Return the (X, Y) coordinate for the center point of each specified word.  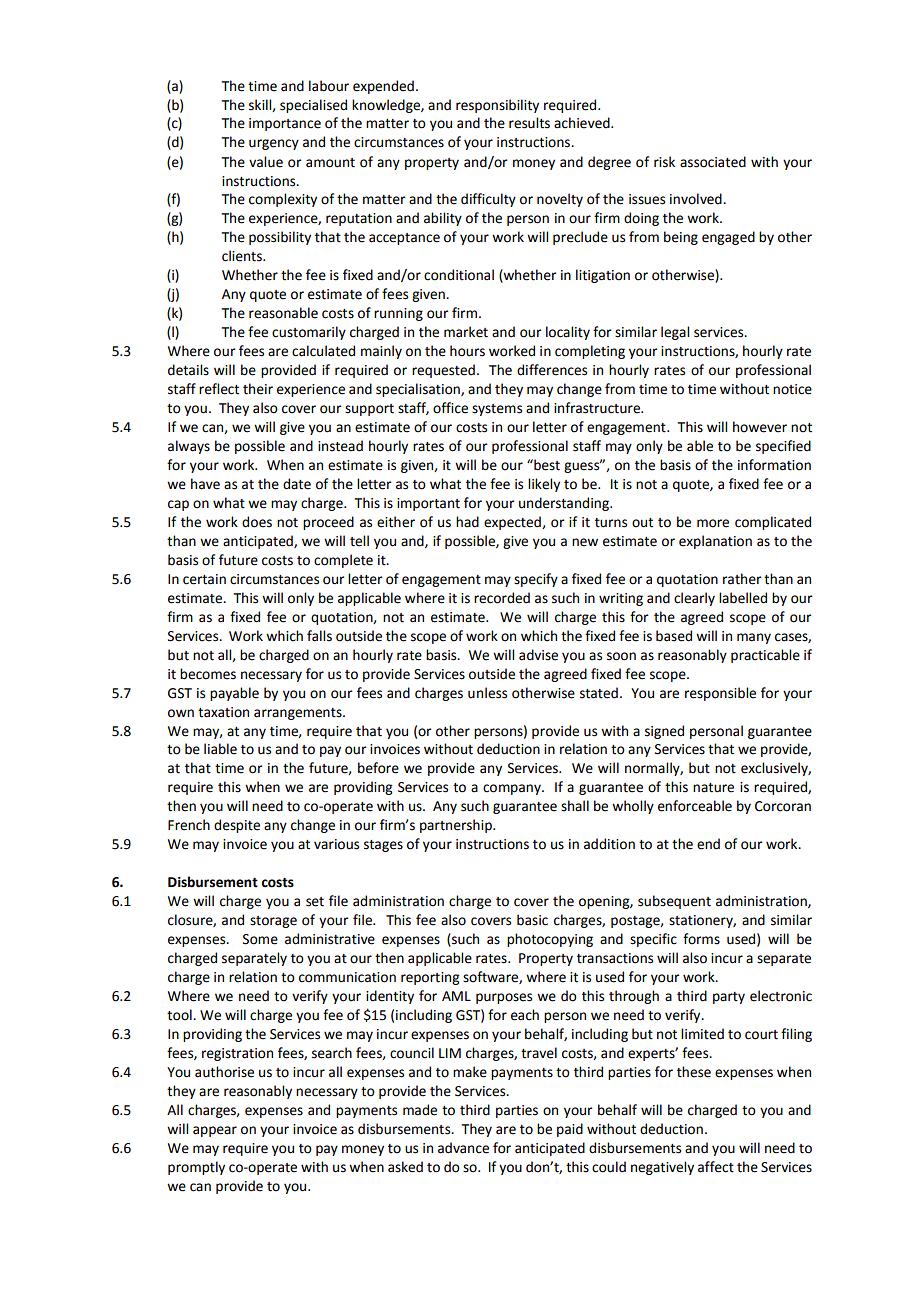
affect (716, 1167)
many (754, 638)
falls (319, 636)
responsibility (497, 106)
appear (215, 1131)
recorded (502, 598)
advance (463, 1148)
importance (285, 124)
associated (713, 162)
